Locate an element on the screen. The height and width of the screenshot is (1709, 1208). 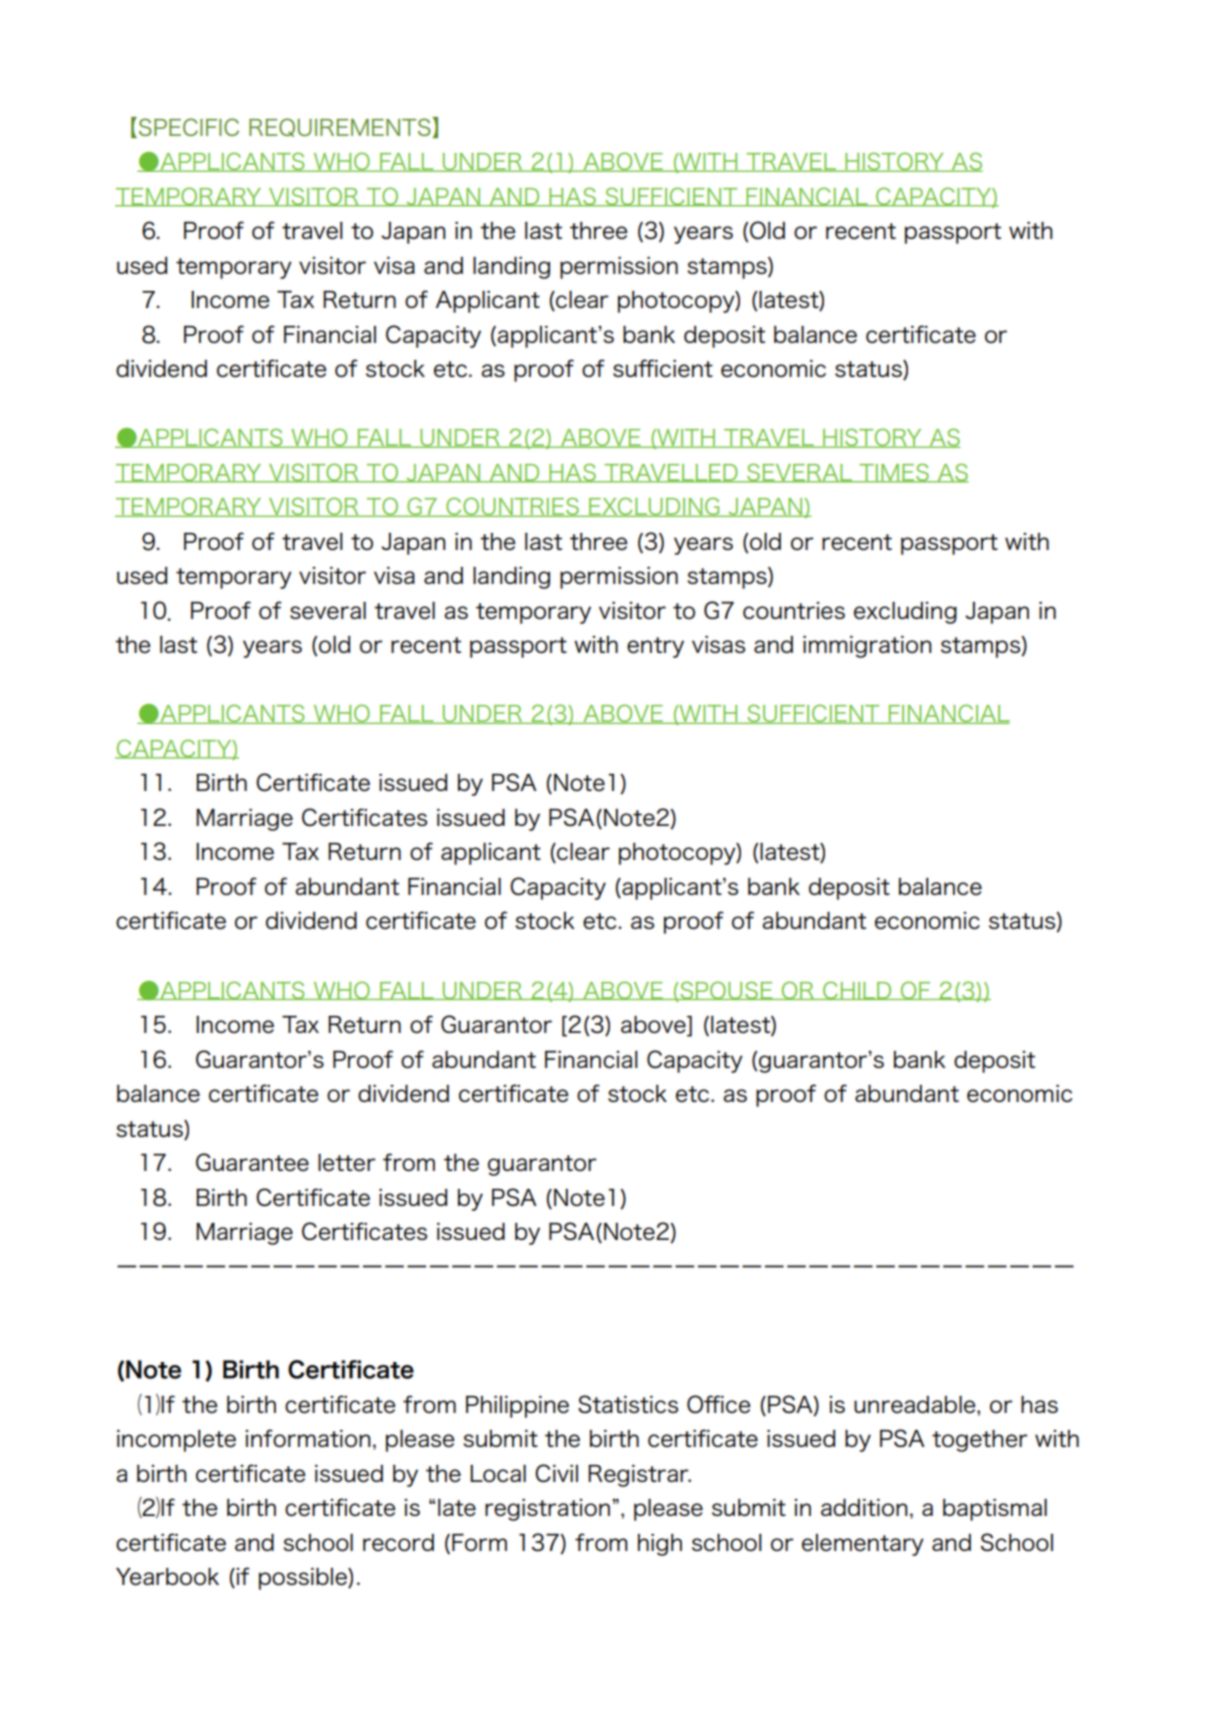
TIMES is located at coordinates (894, 473).
